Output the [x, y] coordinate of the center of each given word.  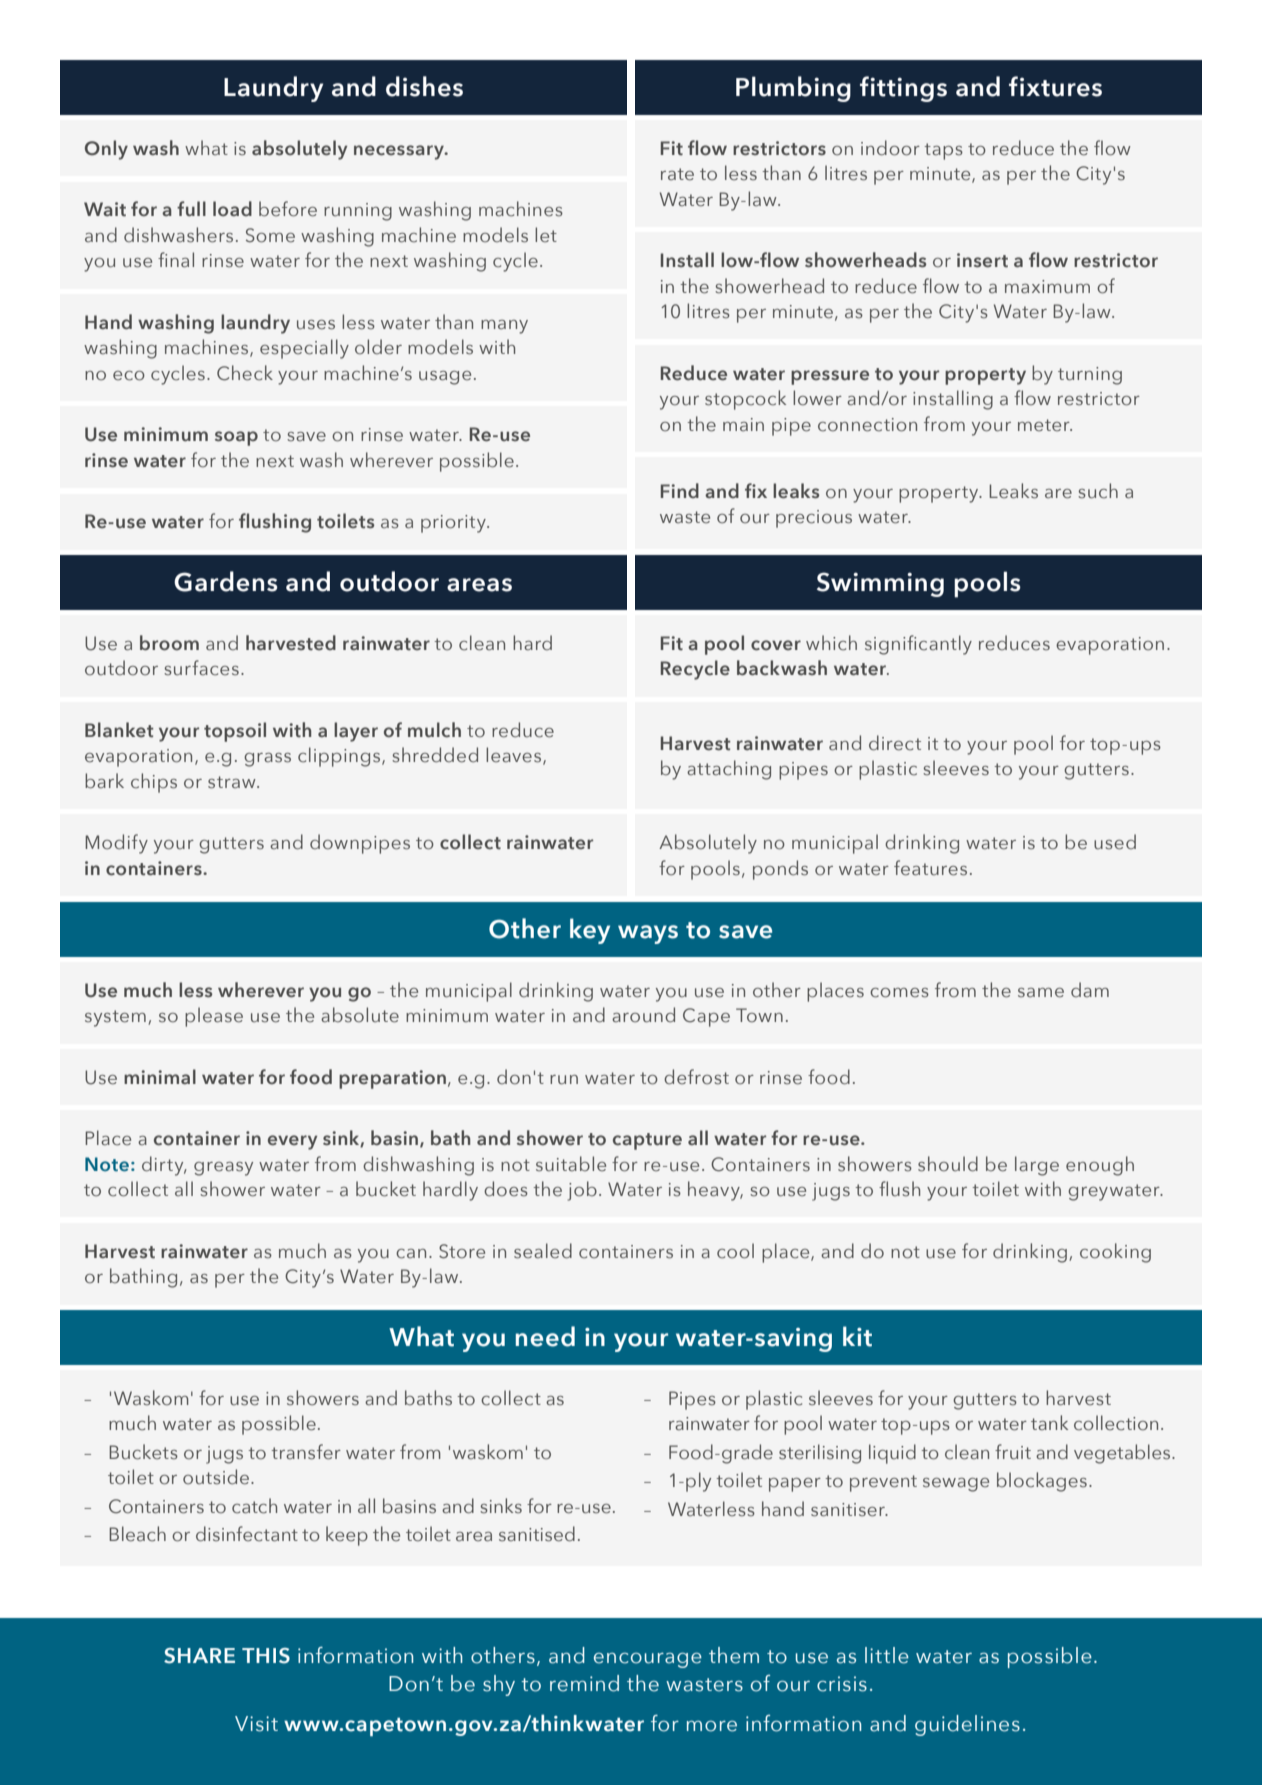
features [930, 868]
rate [677, 174]
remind [584, 1683]
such [1098, 491]
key [590, 931]
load [232, 209]
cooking [1115, 1253]
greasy [223, 1169]
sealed [543, 1251]
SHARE [199, 1656]
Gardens [226, 581]
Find [680, 490]
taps [943, 151]
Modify [116, 844]
